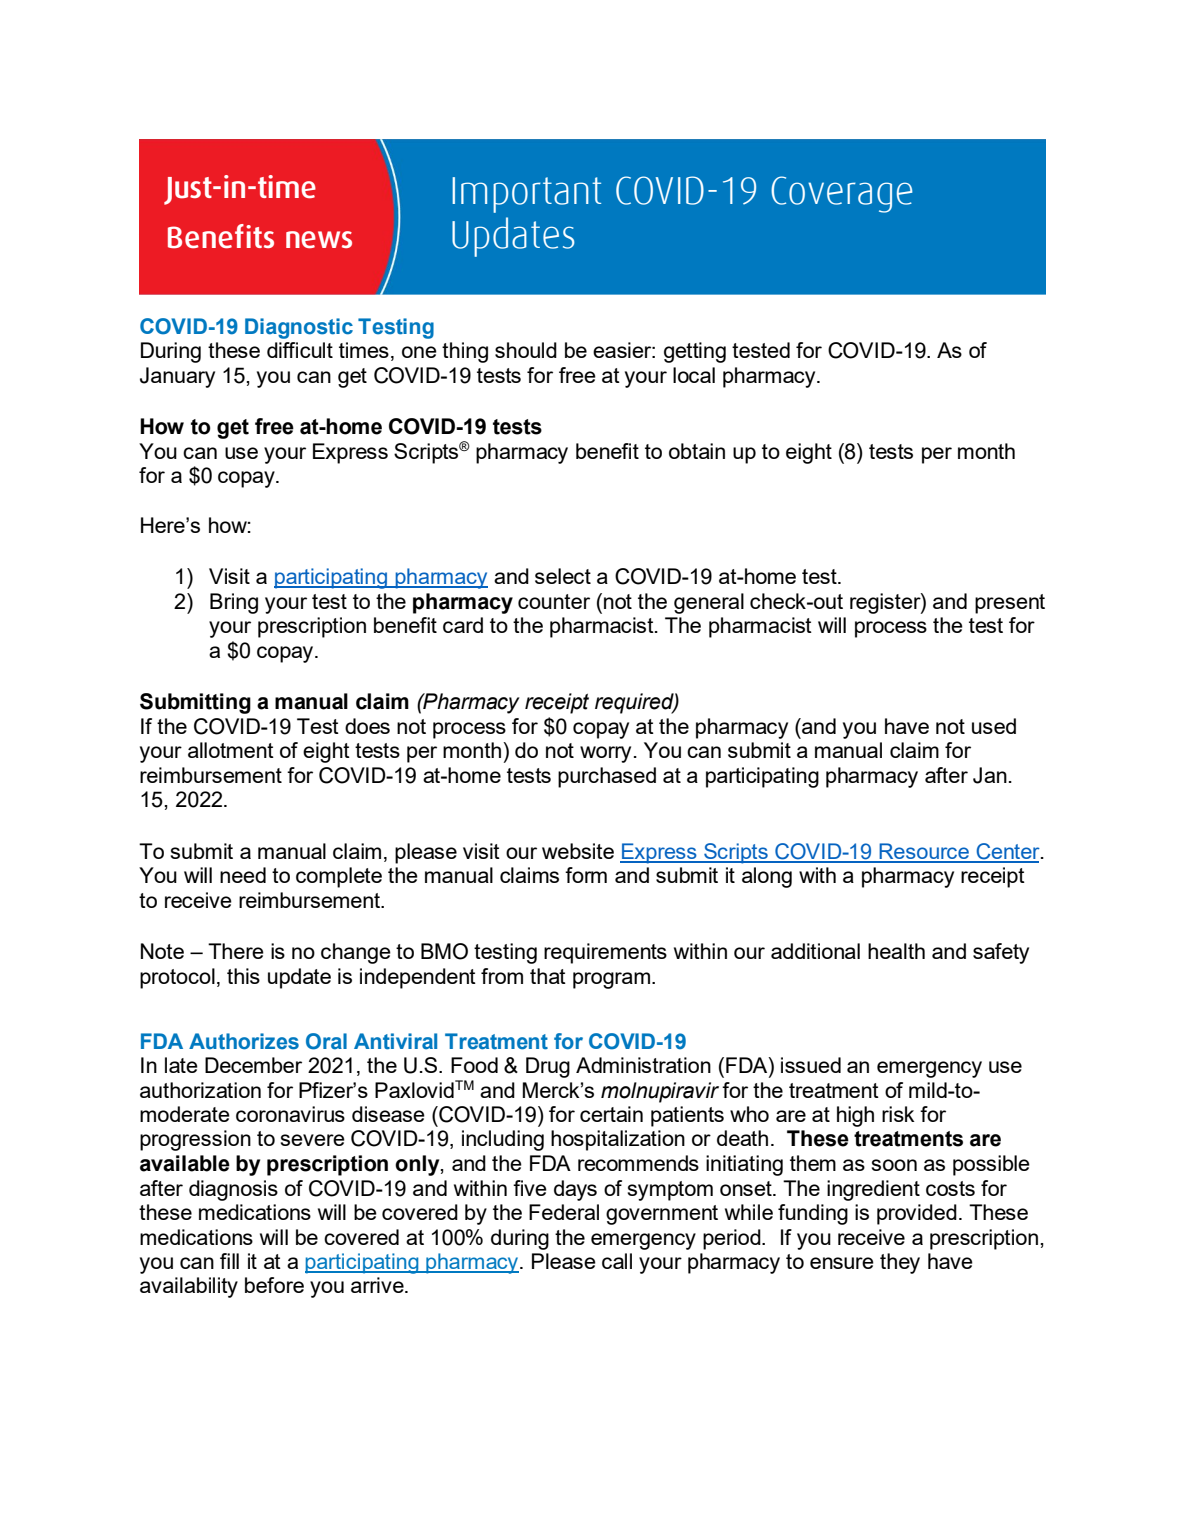 The width and height of the screenshot is (1185, 1534). Describe the element at coordinates (697, 451) in the screenshot. I see `obtain` at that location.
